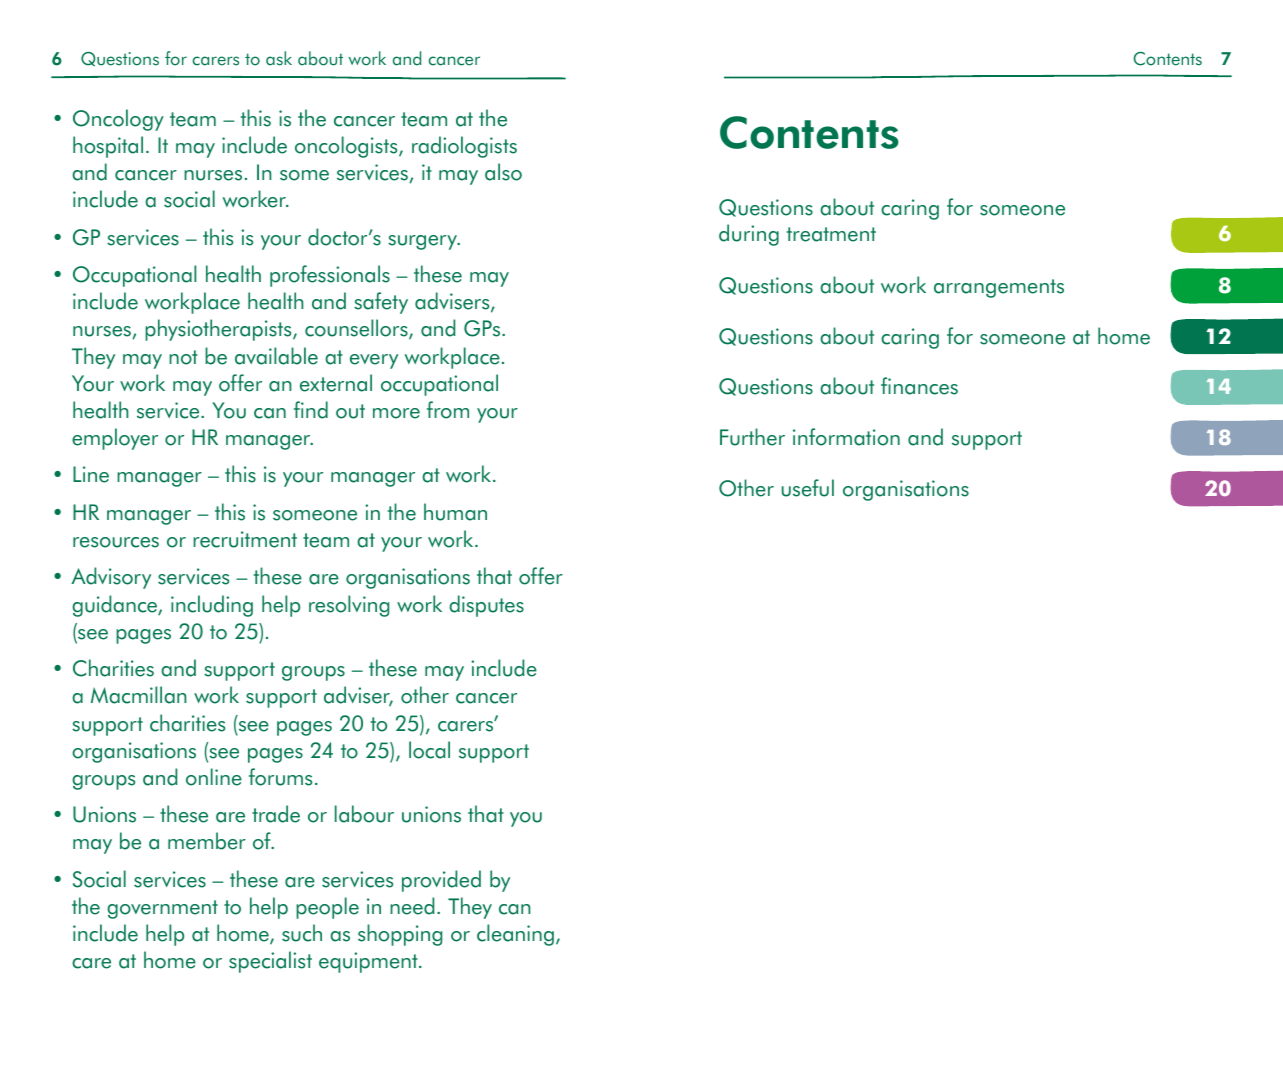 The width and height of the screenshot is (1283, 1078). Describe the element at coordinates (162, 909) in the screenshot. I see `government` at that location.
